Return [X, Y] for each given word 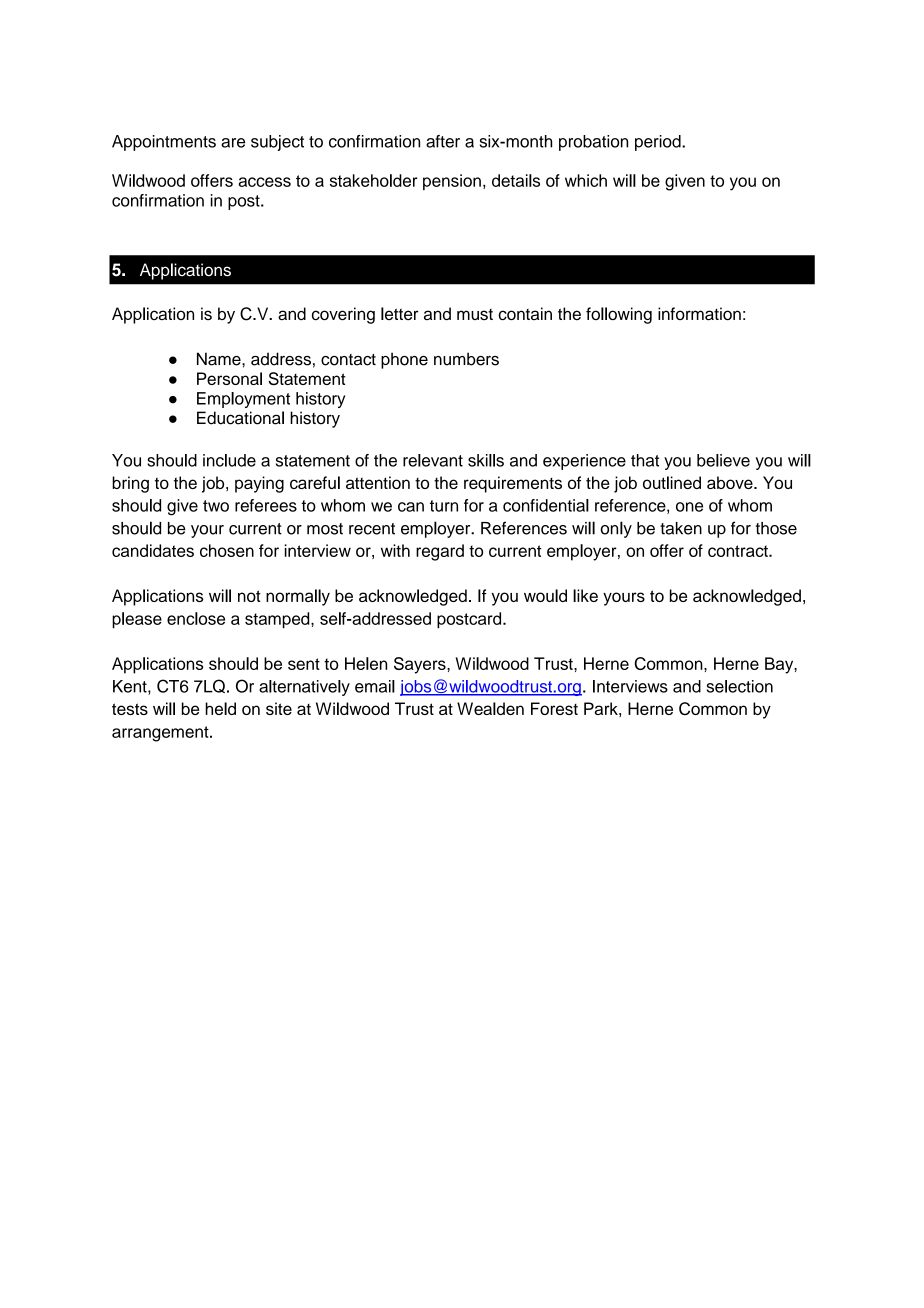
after [443, 141]
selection [740, 686]
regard [440, 552]
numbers [466, 359]
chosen [227, 550]
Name [220, 359]
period [659, 143]
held [220, 708]
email [375, 686]
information [699, 314]
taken [681, 528]
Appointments [164, 143]
